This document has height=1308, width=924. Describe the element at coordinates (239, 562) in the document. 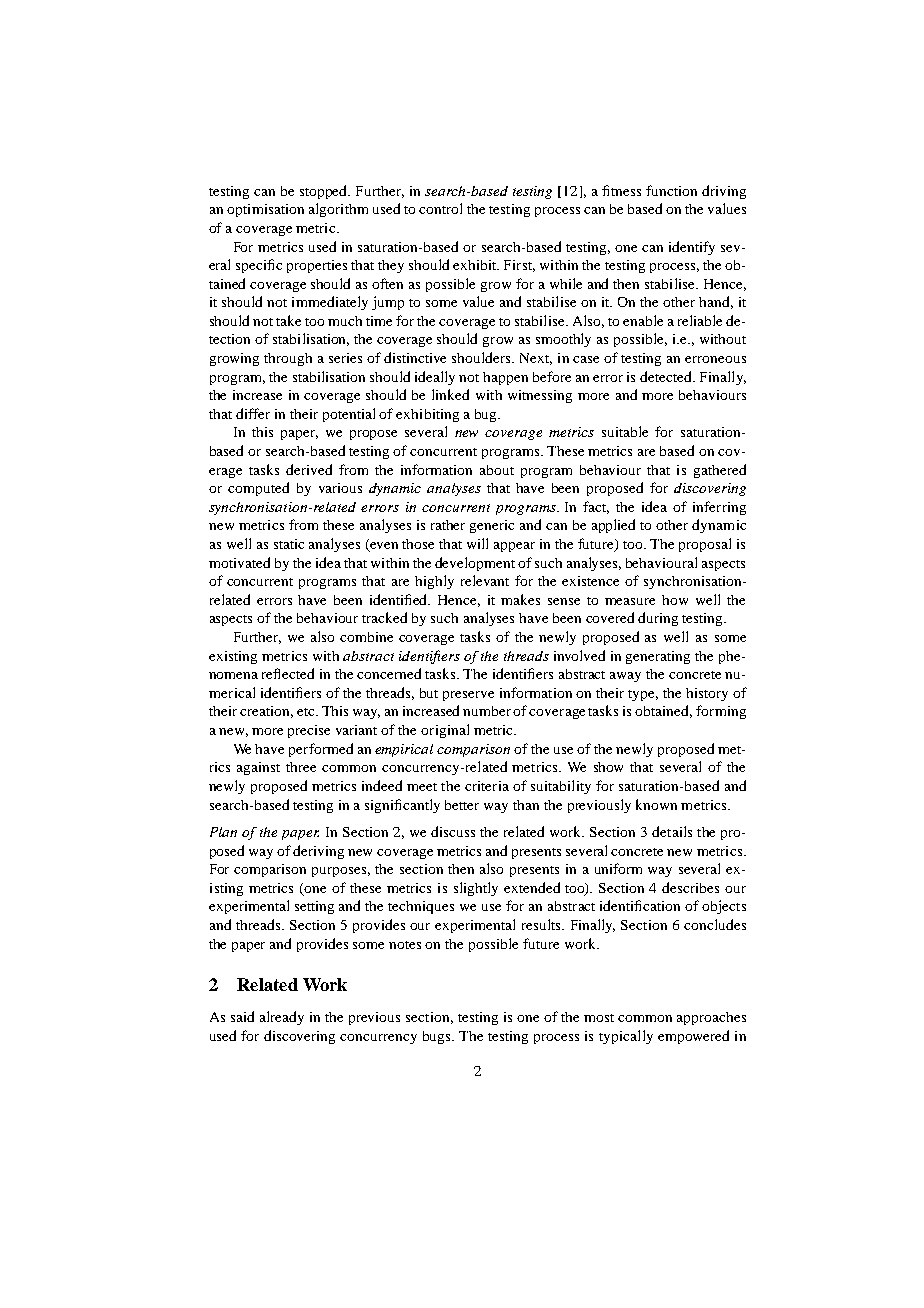

I see `motivated` at that location.
